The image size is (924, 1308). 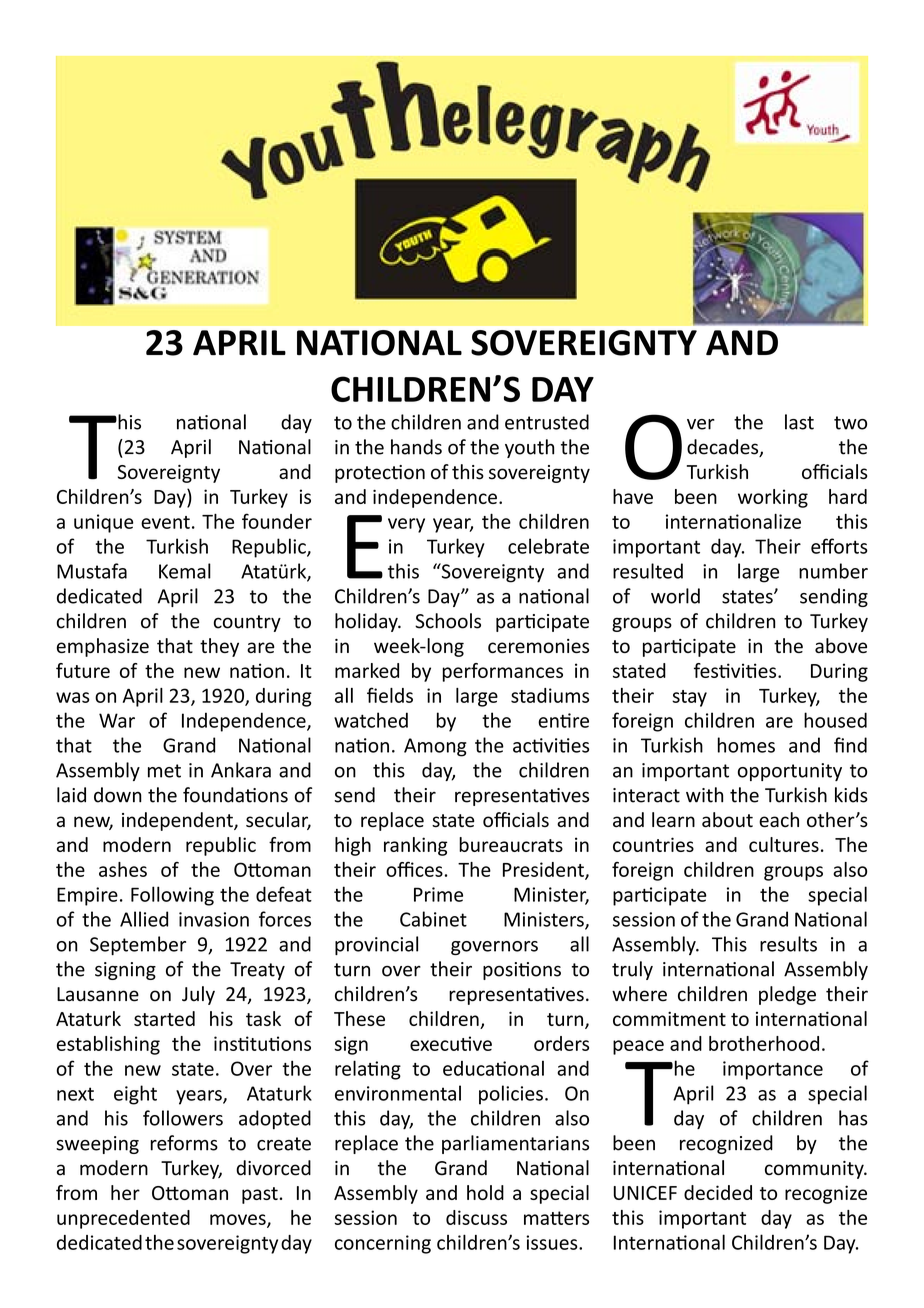 I want to click on decided, so click(x=718, y=1192).
